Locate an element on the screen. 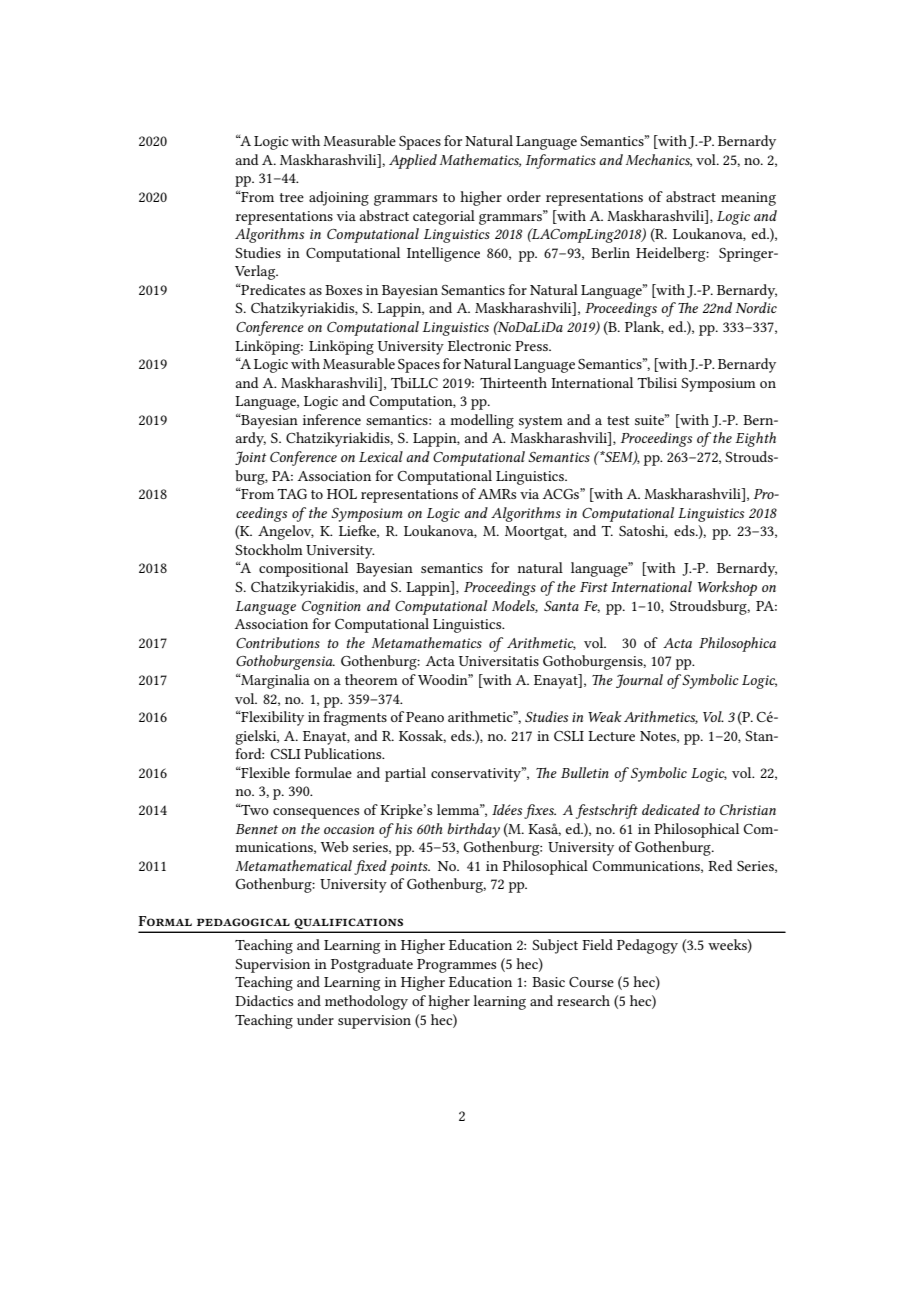 The height and width of the screenshot is (1308, 924). meaning is located at coordinates (748, 199).
